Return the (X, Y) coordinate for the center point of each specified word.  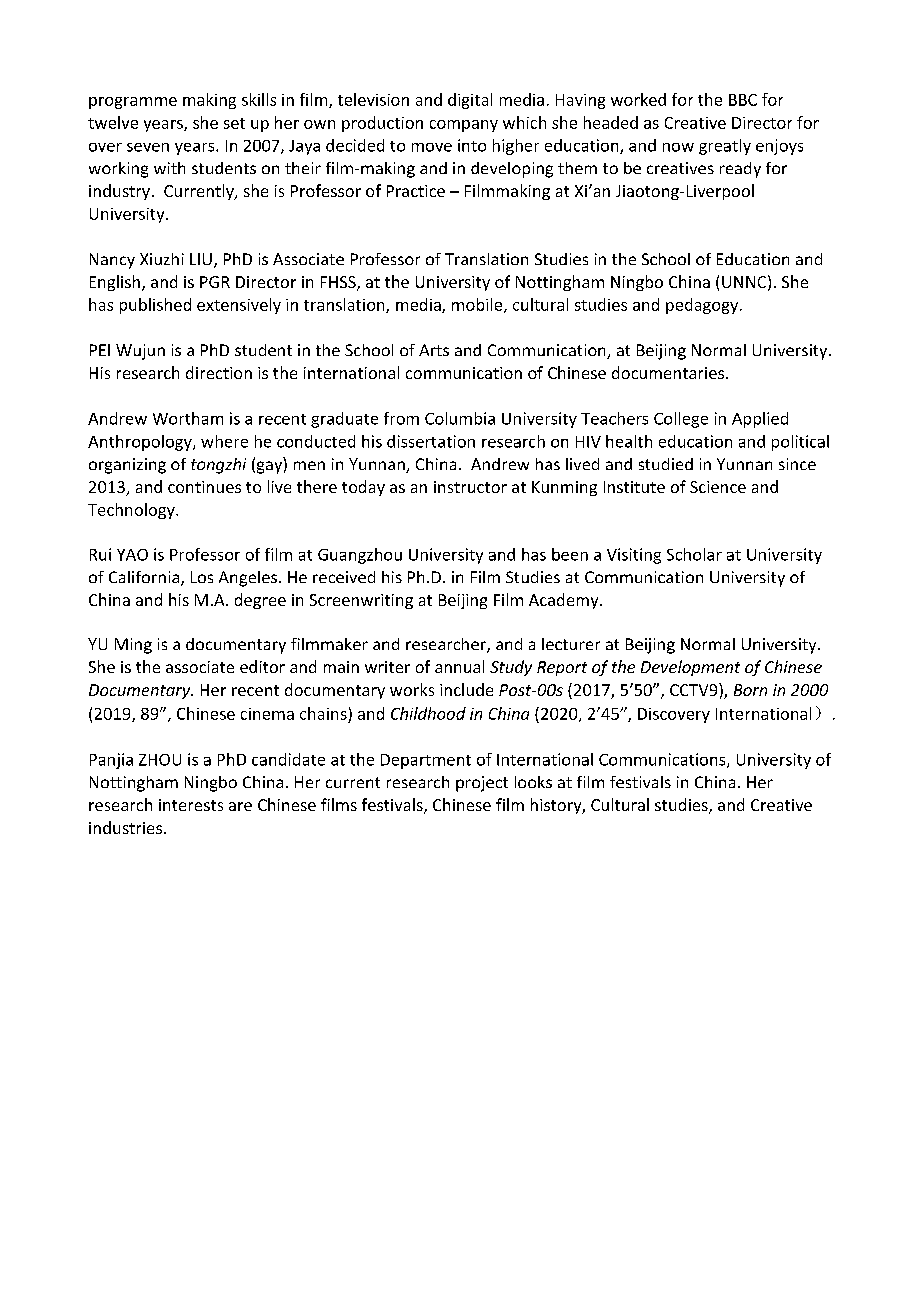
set (234, 123)
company (464, 126)
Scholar (694, 554)
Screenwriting (361, 601)
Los (202, 577)
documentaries (669, 372)
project (482, 784)
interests (191, 805)
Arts (434, 350)
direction (219, 372)
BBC (743, 100)
